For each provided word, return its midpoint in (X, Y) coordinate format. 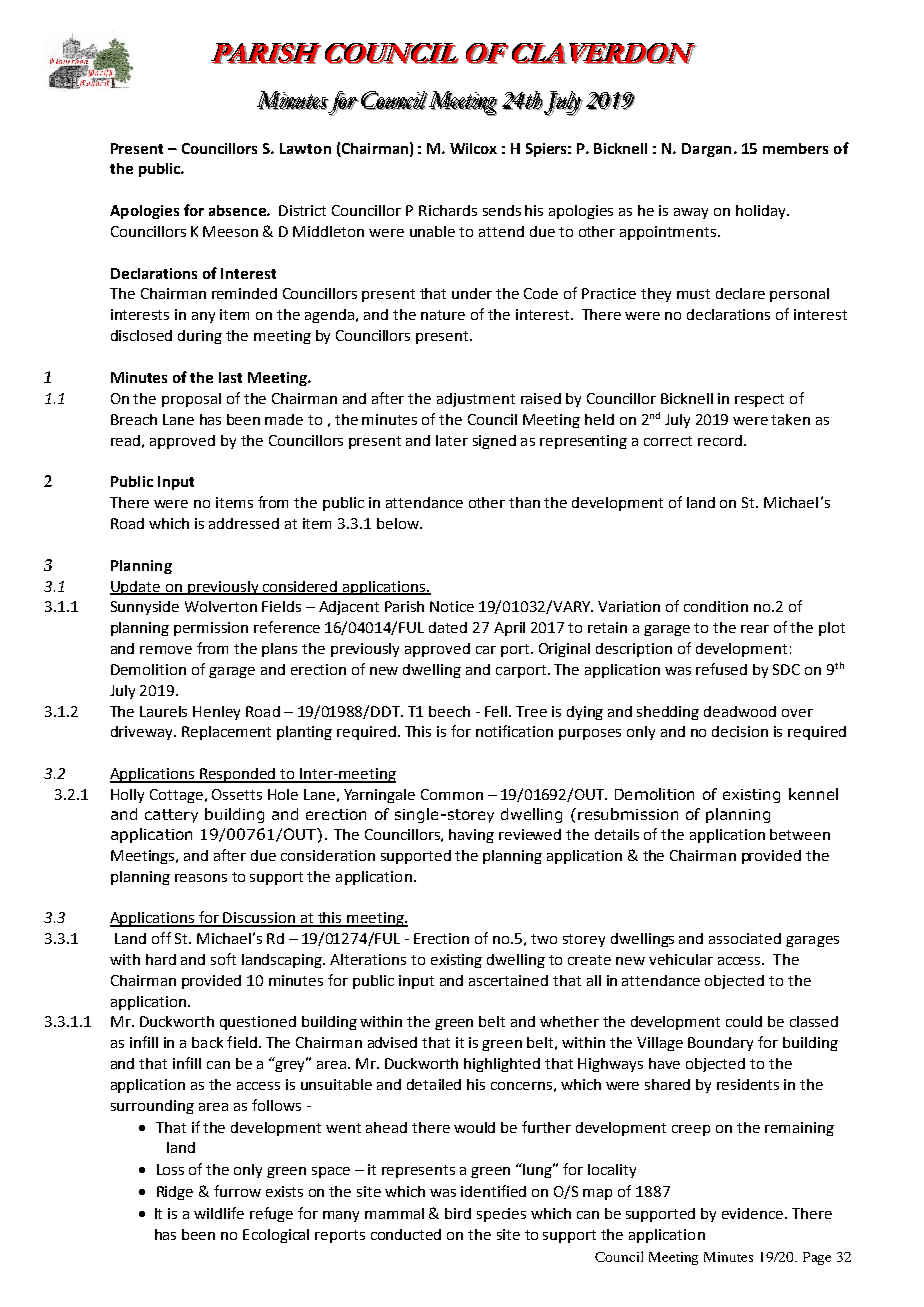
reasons (201, 878)
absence (238, 210)
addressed (244, 523)
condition (716, 606)
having (471, 836)
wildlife (219, 1213)
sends (502, 210)
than (524, 502)
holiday (762, 212)
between (800, 834)
